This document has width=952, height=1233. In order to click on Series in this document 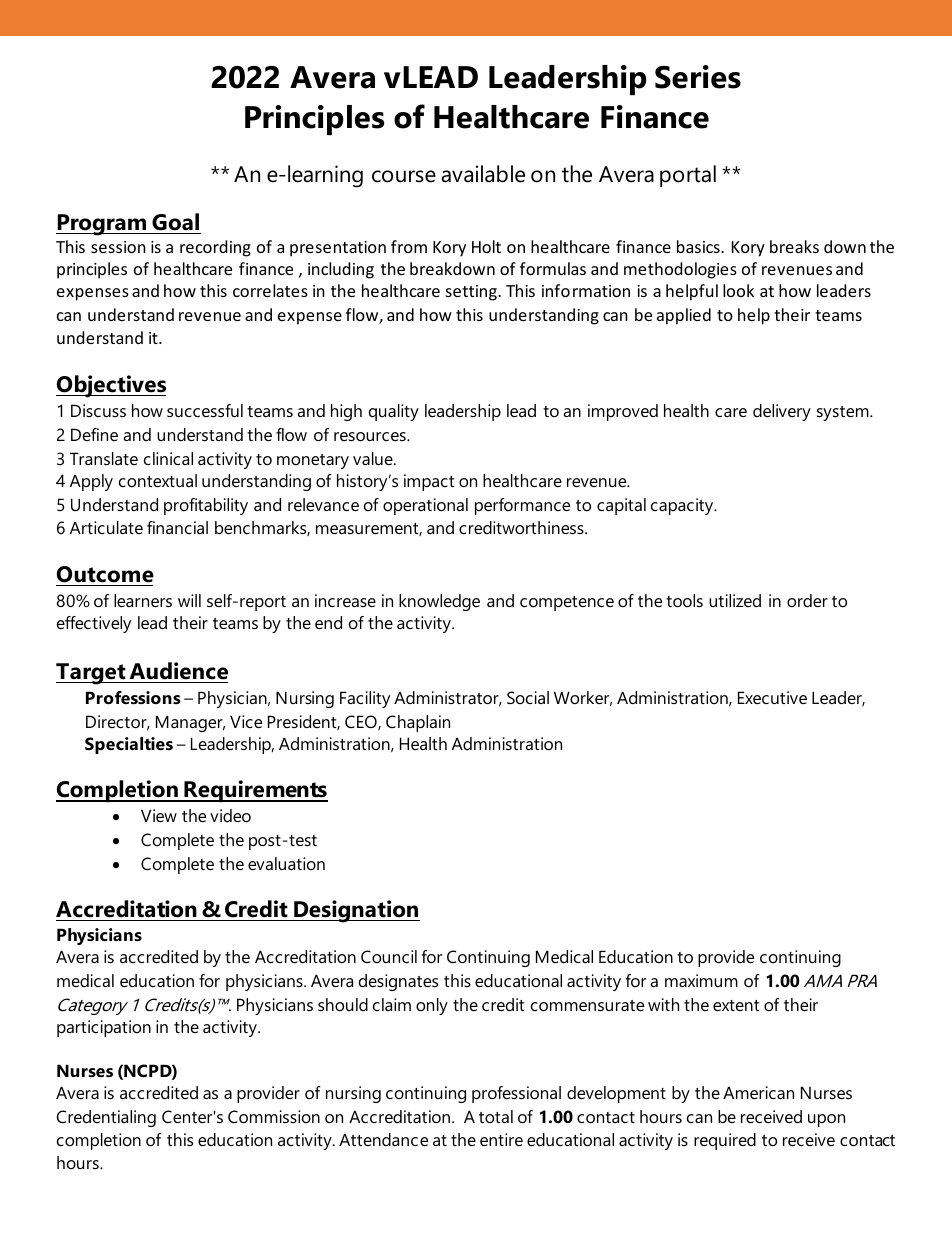, I will do `click(698, 77)`.
